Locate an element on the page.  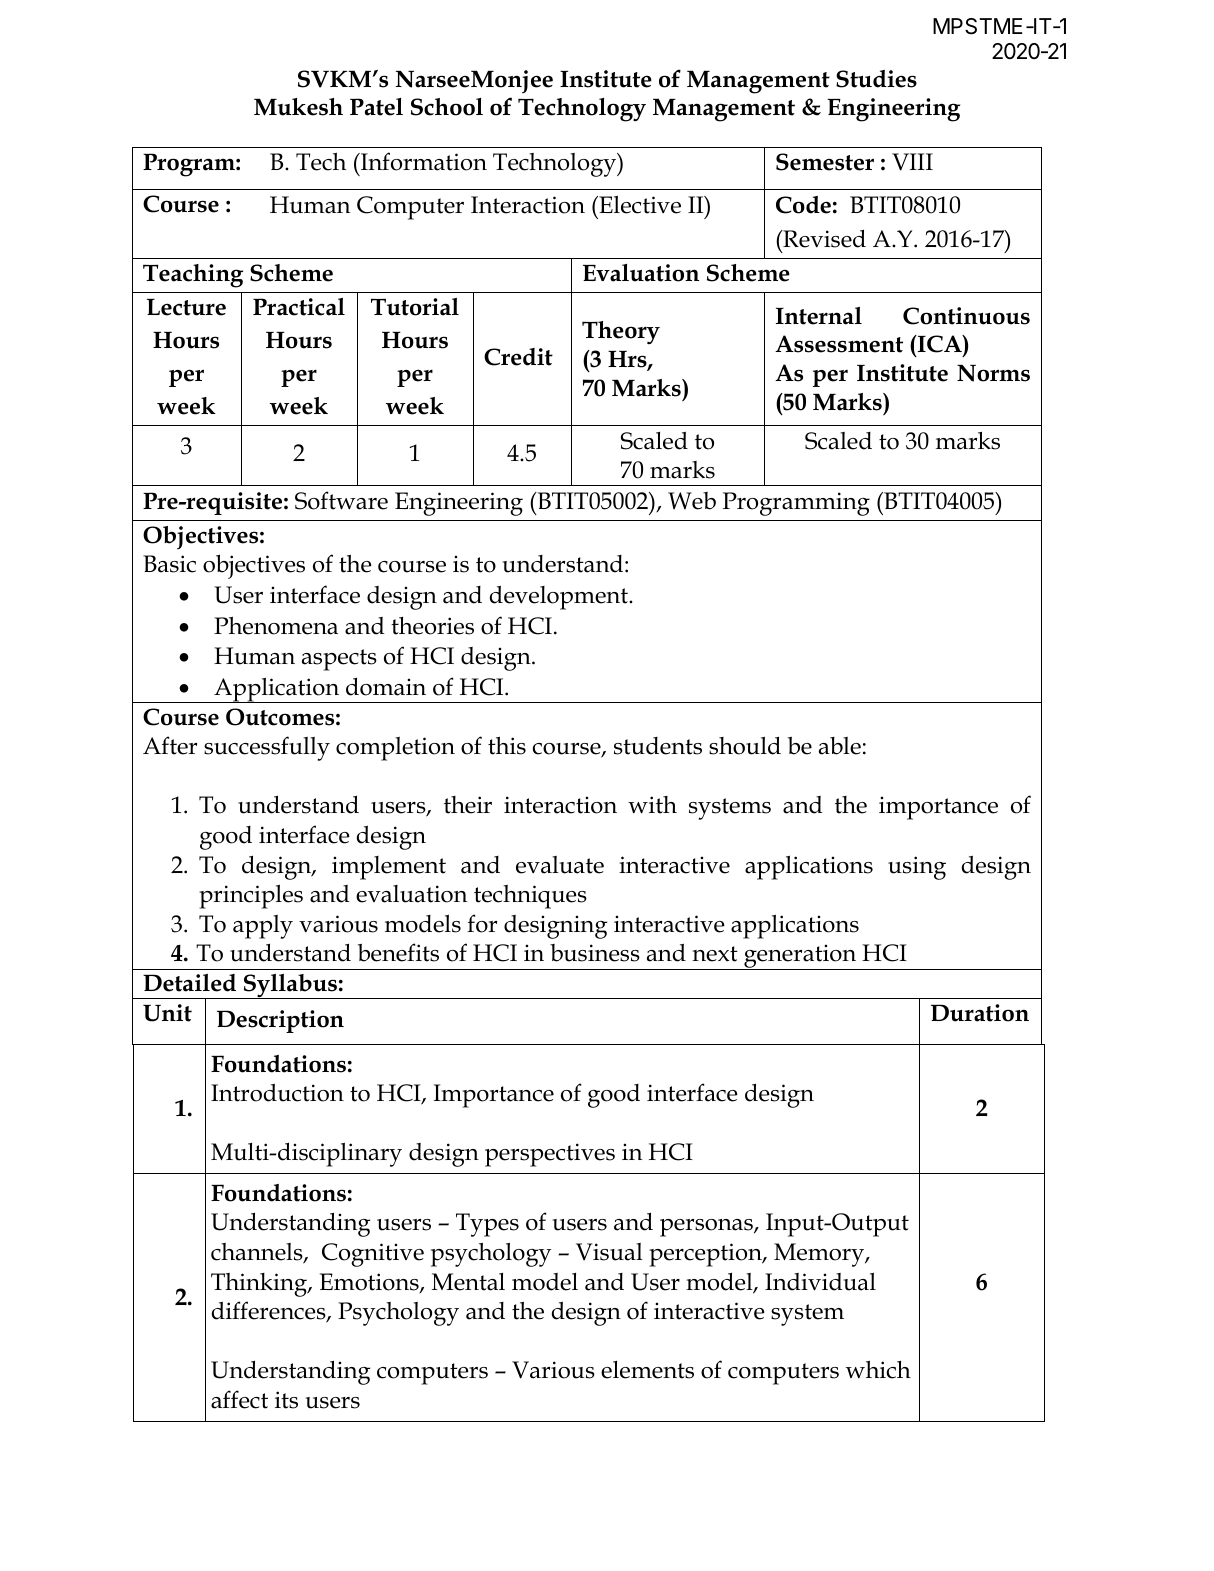
Mukesh is located at coordinates (298, 107).
